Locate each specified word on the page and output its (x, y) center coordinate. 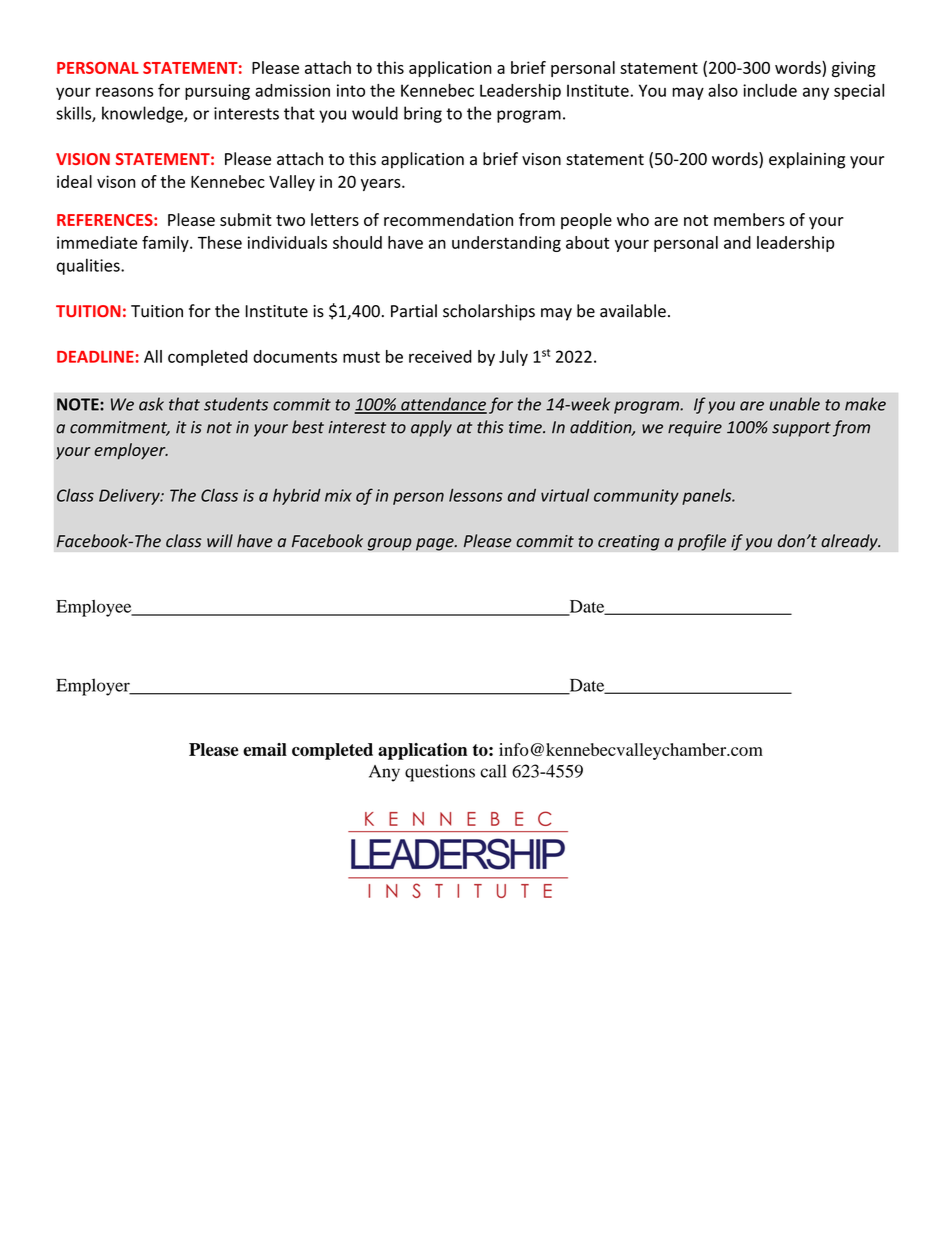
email (265, 749)
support (801, 429)
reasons (124, 92)
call (493, 771)
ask (151, 404)
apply (431, 428)
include (770, 90)
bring (423, 114)
